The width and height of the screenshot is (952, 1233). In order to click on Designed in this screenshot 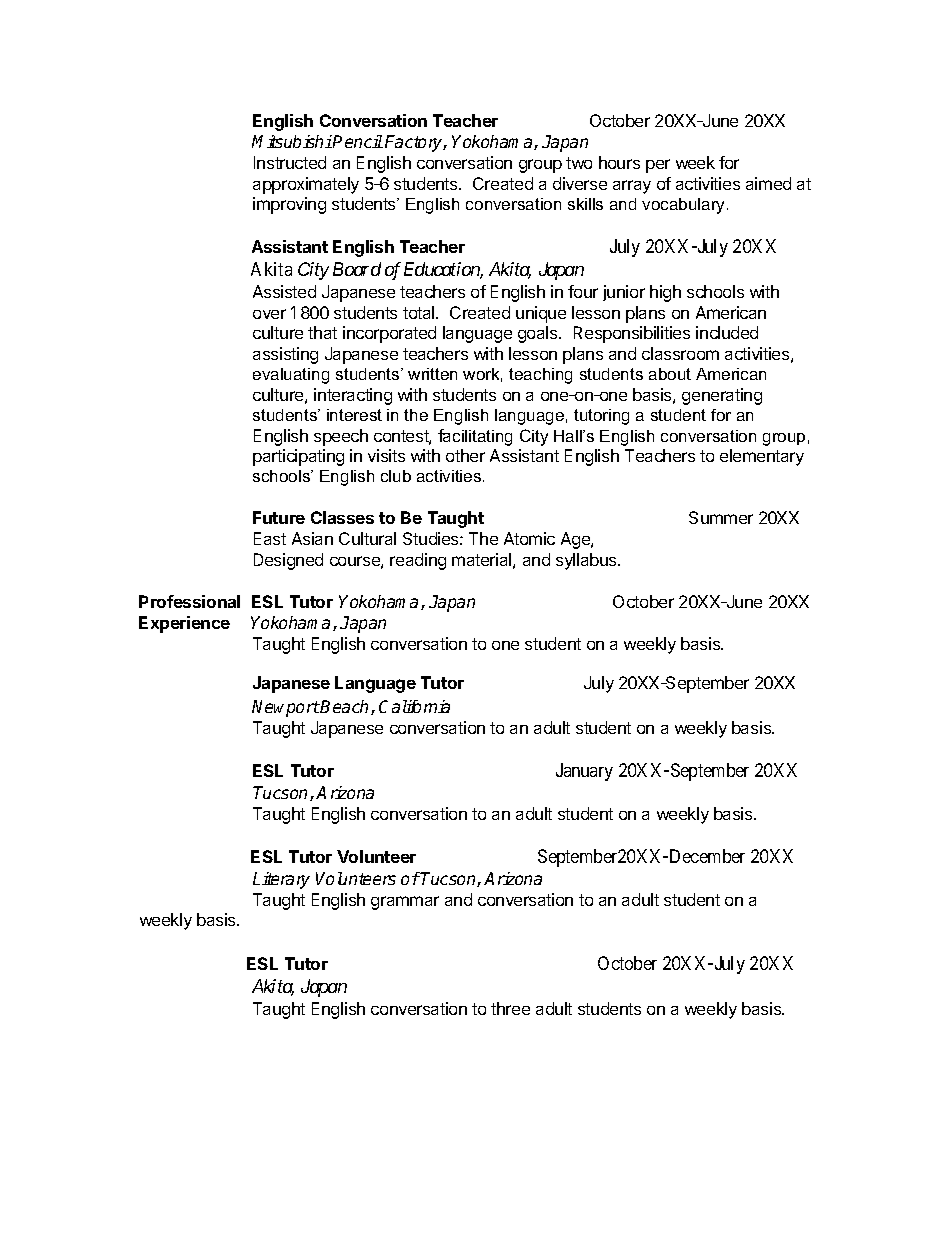, I will do `click(288, 561)`.
